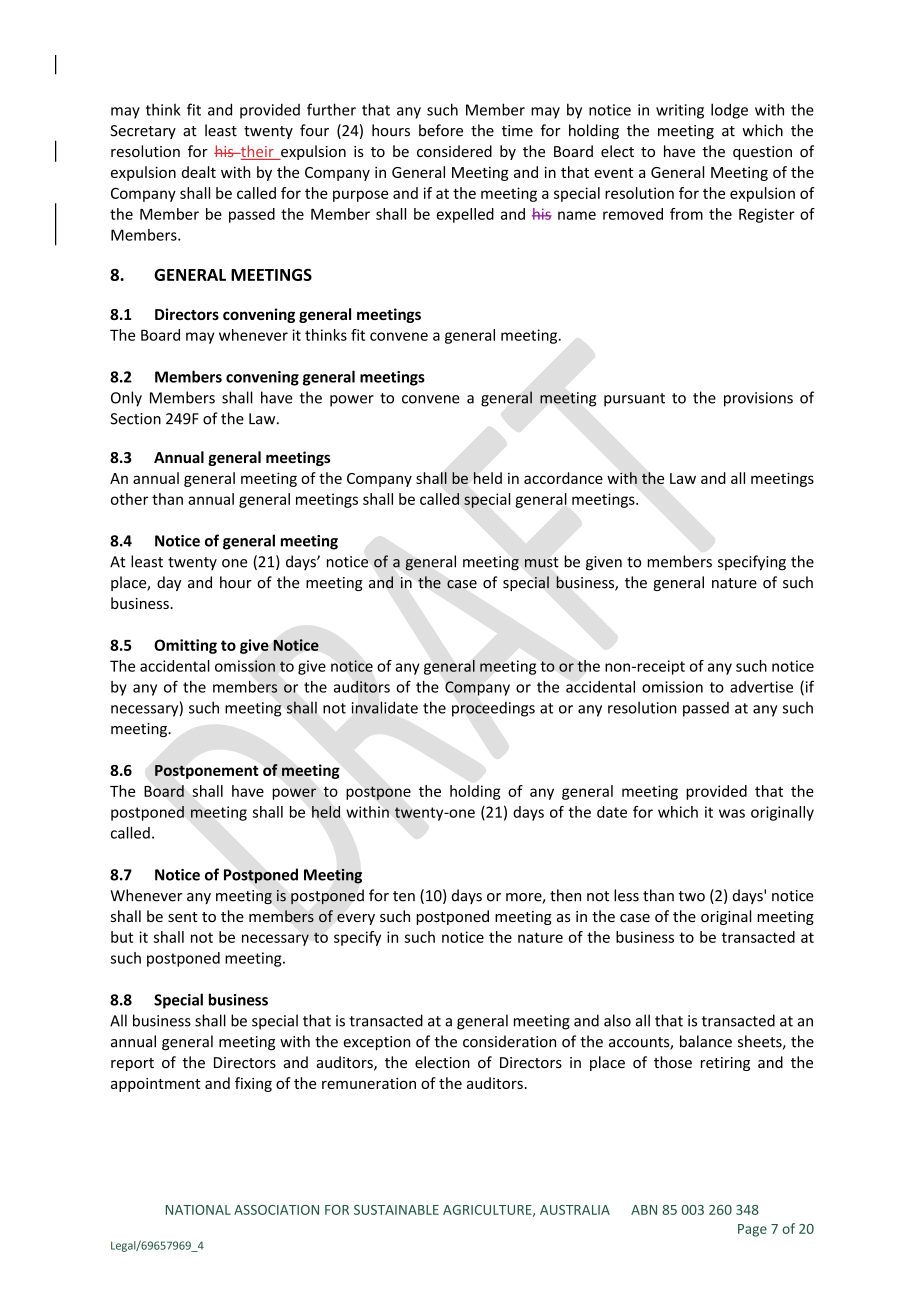  Describe the element at coordinates (465, 215) in the screenshot. I see `expelled` at that location.
